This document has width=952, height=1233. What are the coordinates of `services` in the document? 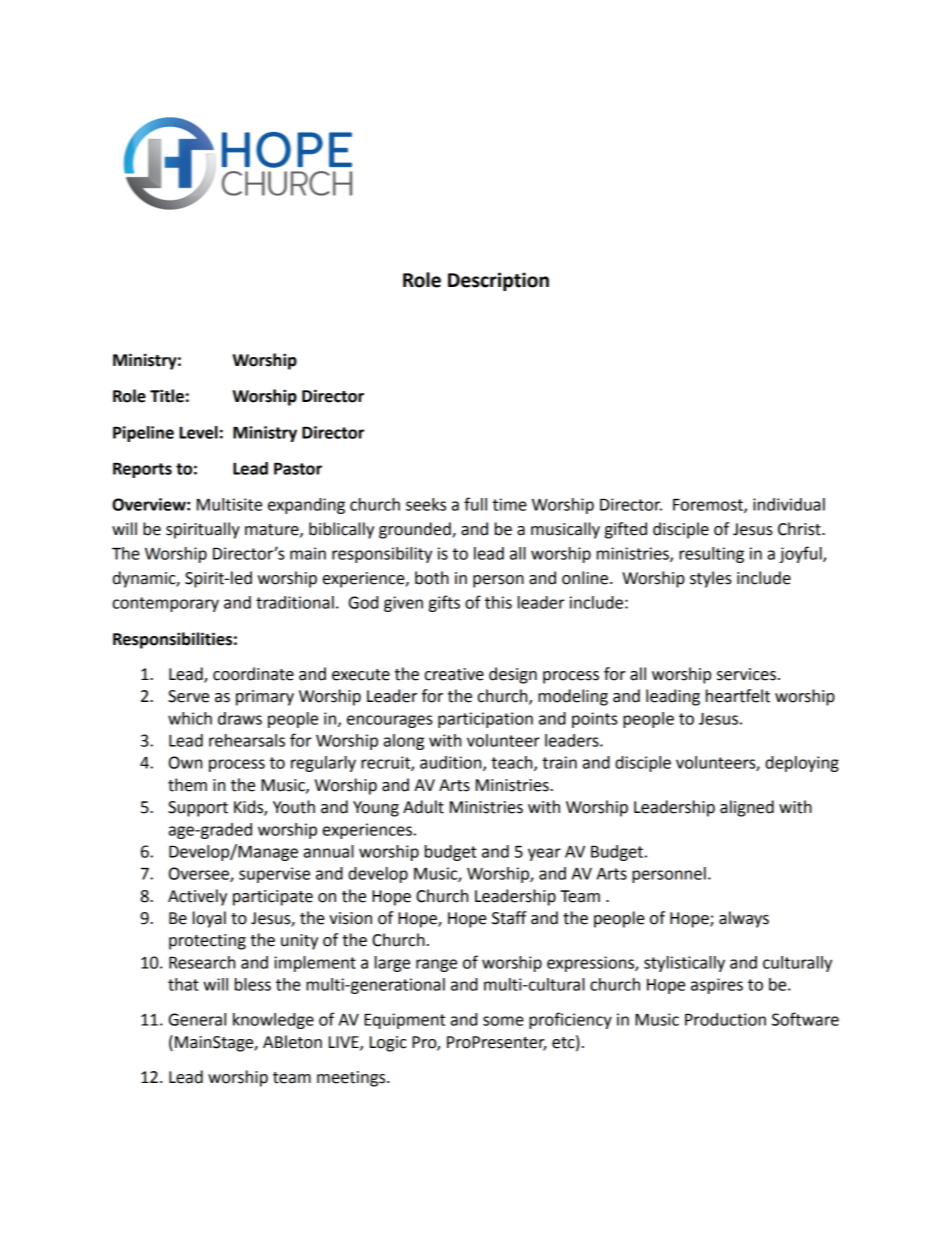 It's located at (746, 674).
